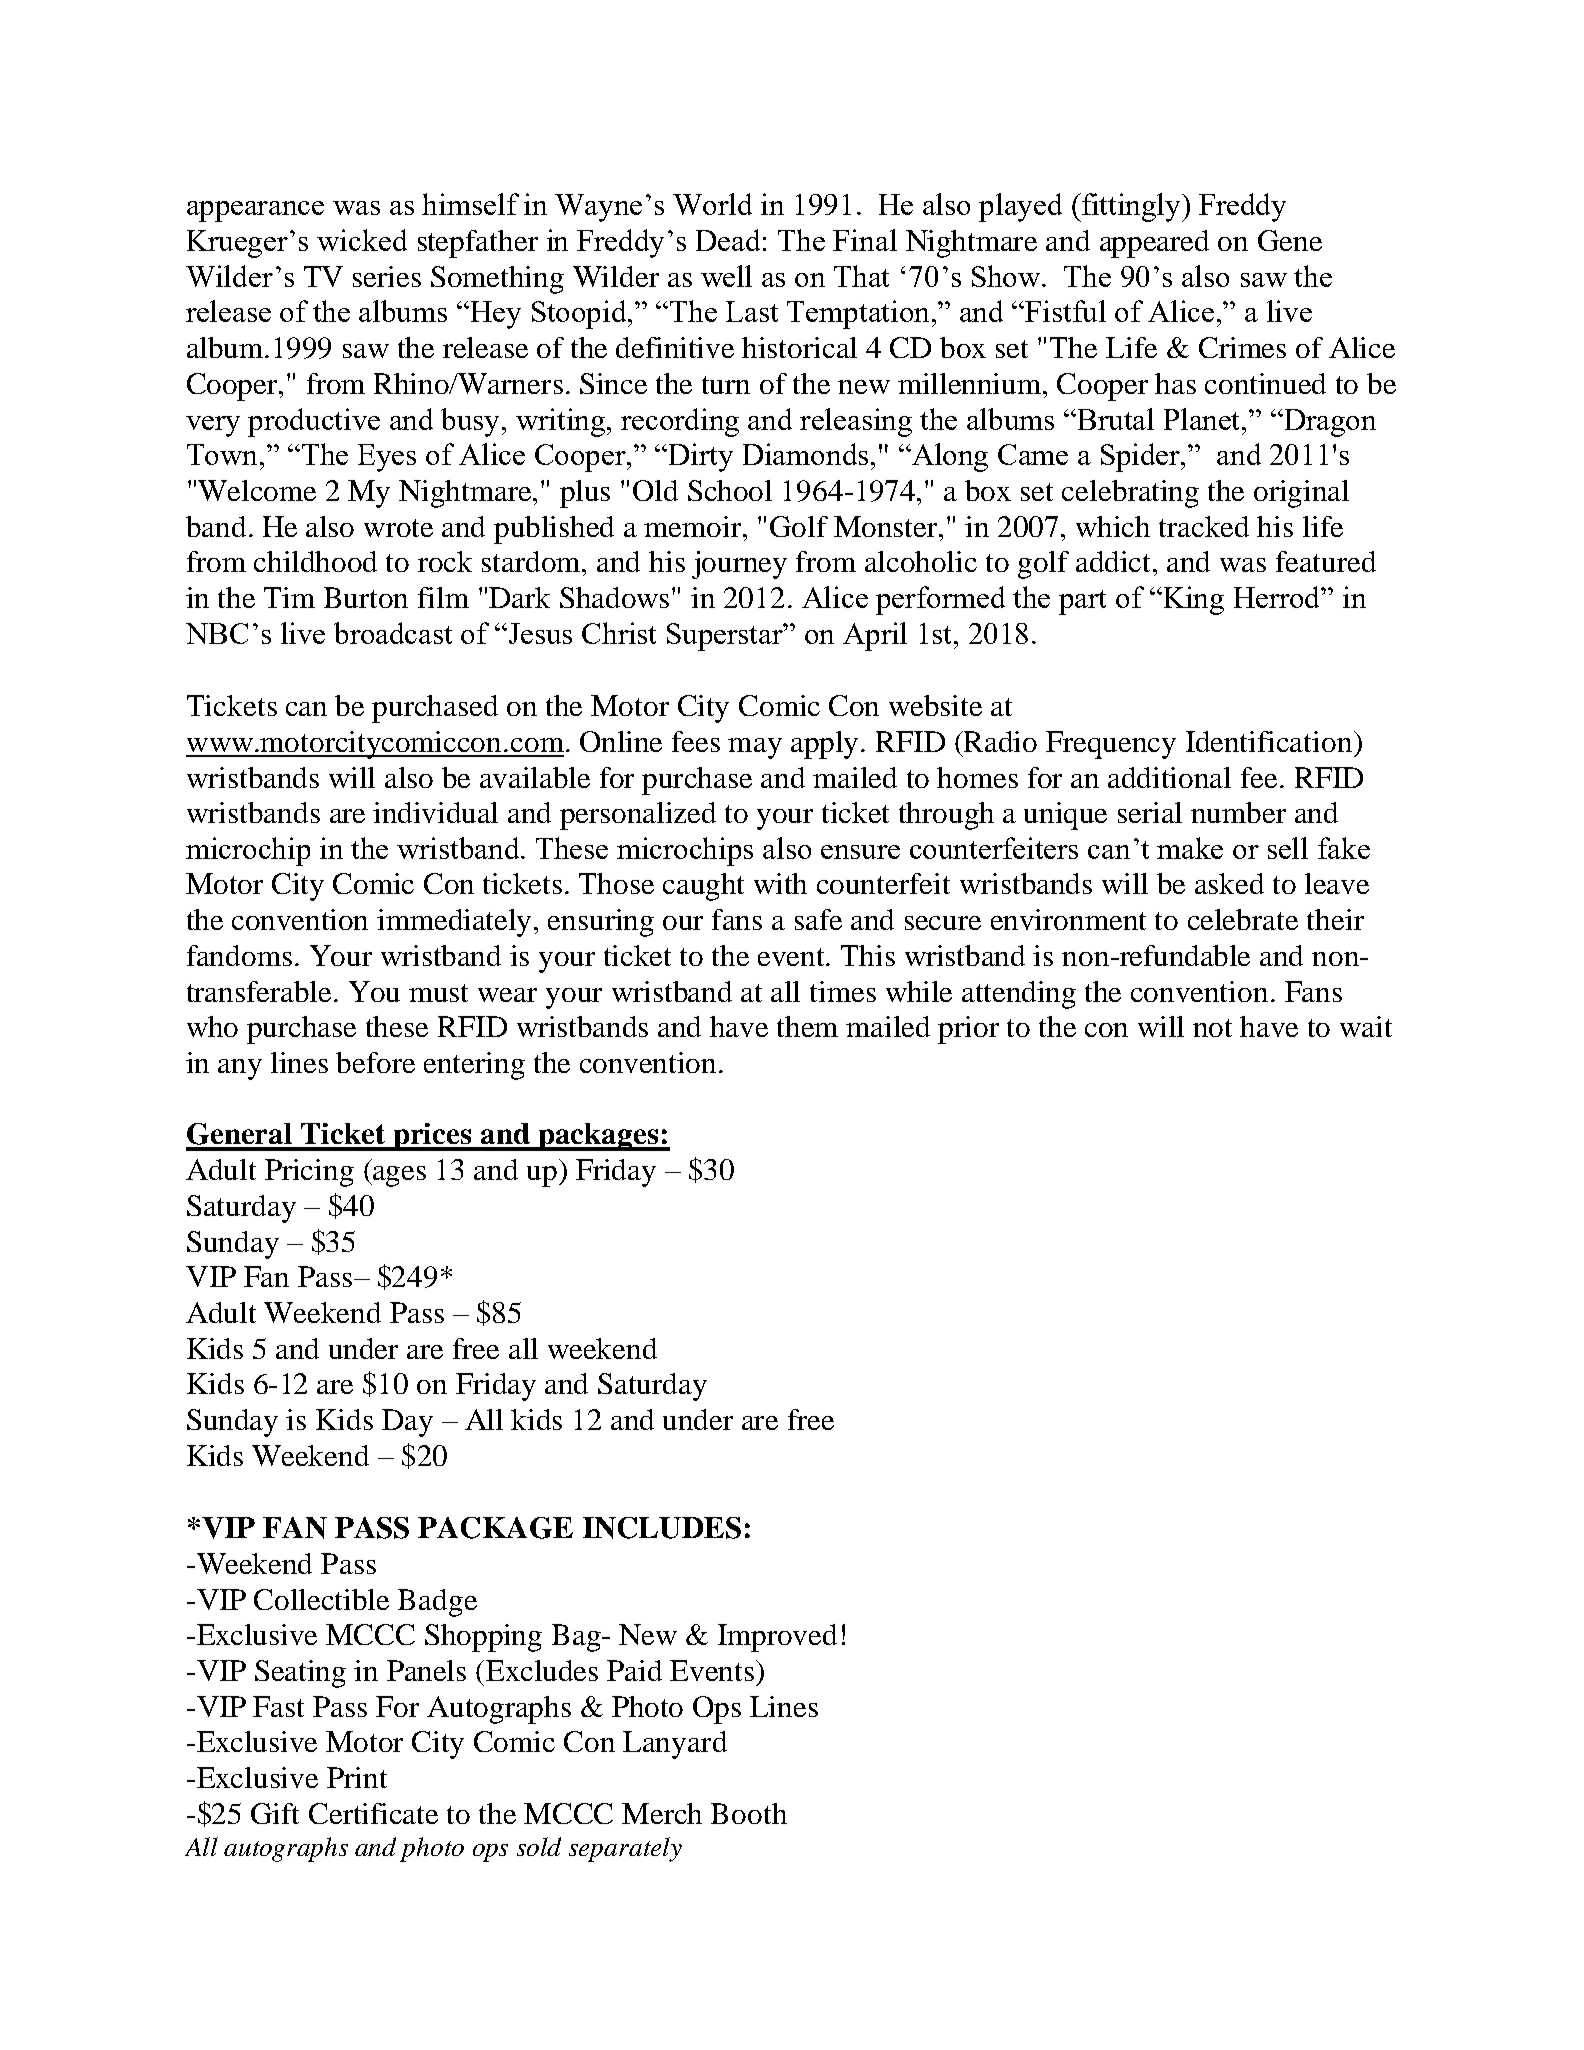 This image has height=2050, width=1584. What do you see at coordinates (1270, 741) in the image?
I see `Identification` at bounding box center [1270, 741].
